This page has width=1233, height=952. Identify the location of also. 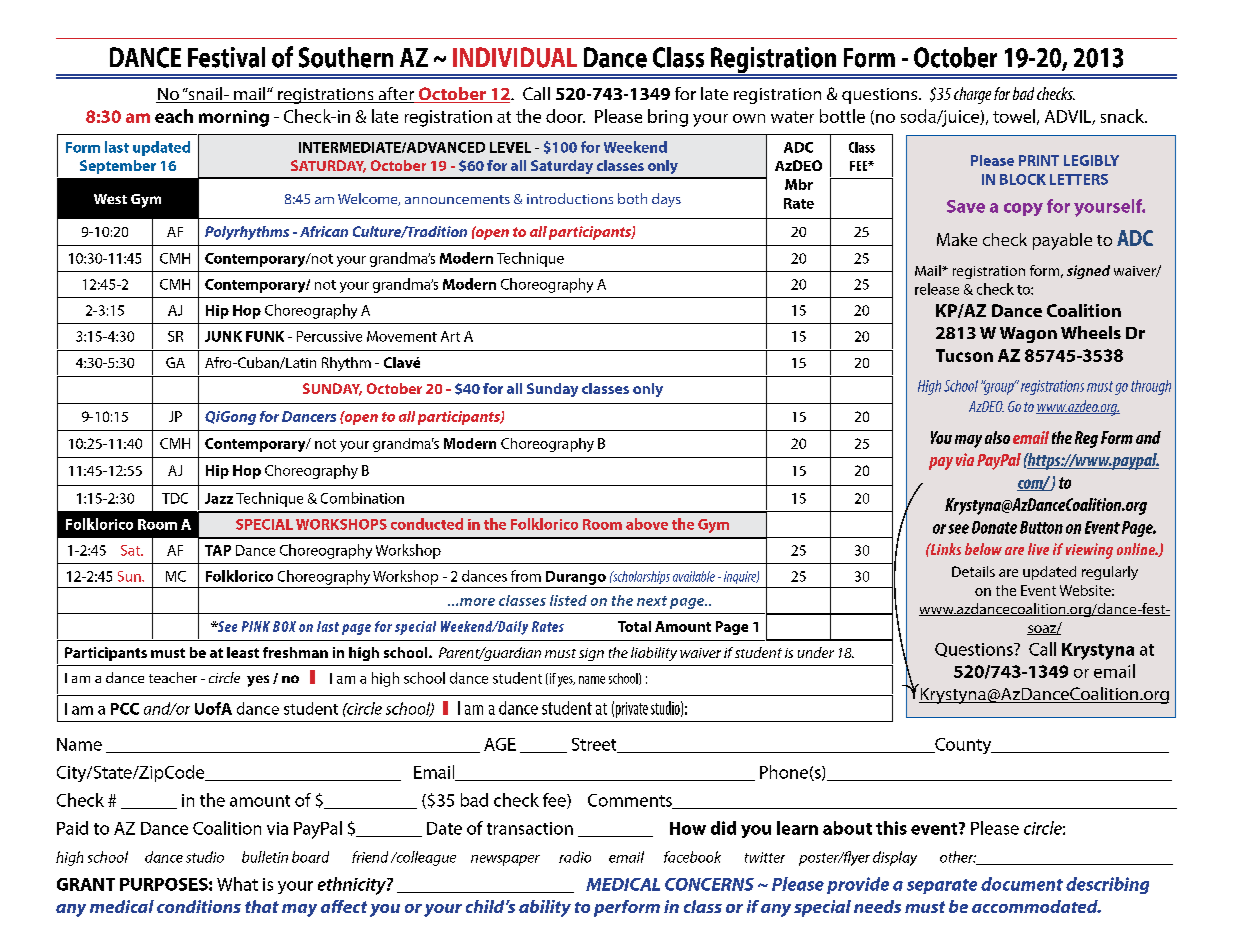
(997, 437).
